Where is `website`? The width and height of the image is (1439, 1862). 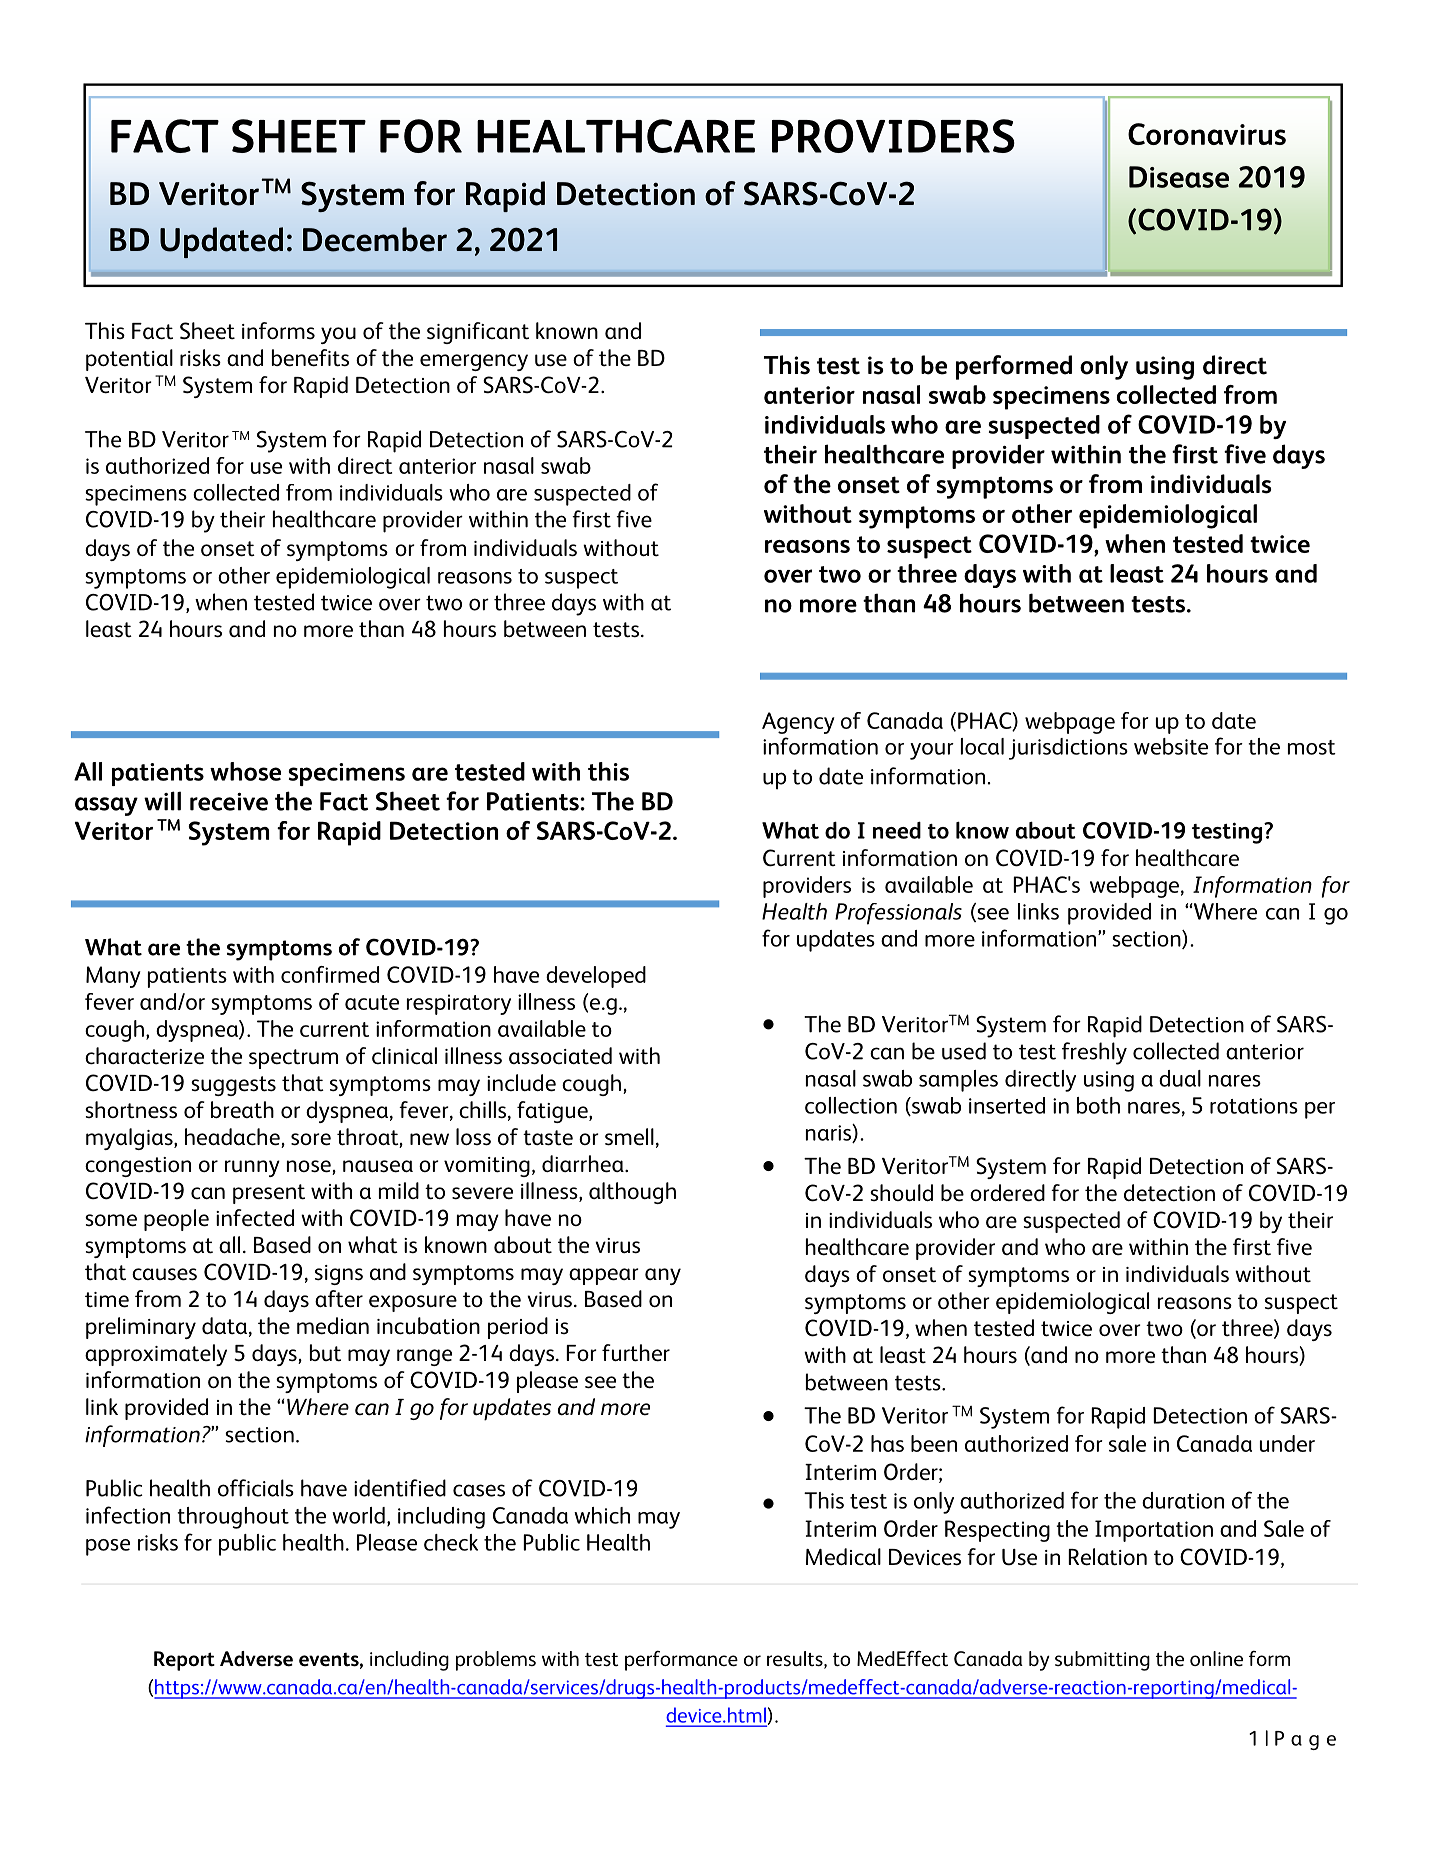 website is located at coordinates (1171, 746).
